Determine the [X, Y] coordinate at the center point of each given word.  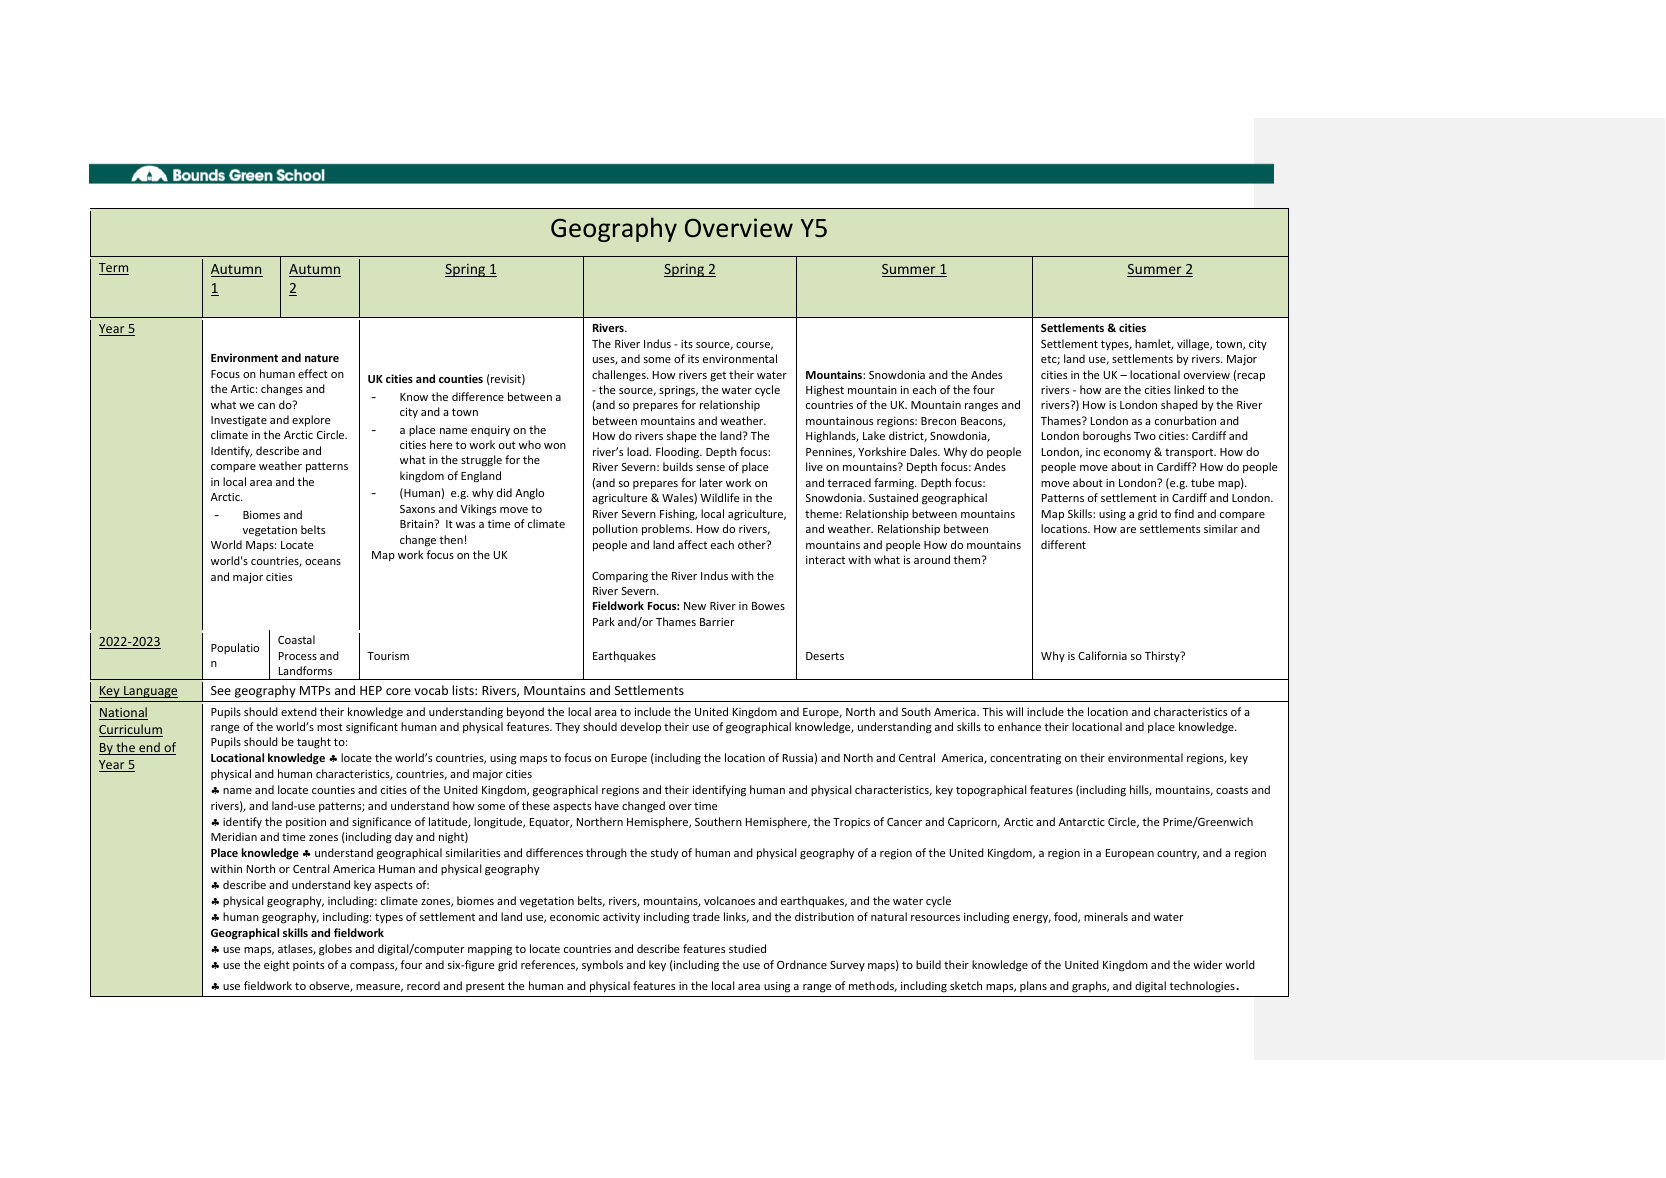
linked [1189, 389]
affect [692, 544]
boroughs [1107, 437]
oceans [323, 562]
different [1063, 544]
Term [114, 269]
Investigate [239, 421]
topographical [991, 791]
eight [277, 966]
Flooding [679, 453]
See [221, 690]
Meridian [234, 836]
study [664, 853]
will [1014, 711]
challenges [620, 376]
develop [641, 728]
